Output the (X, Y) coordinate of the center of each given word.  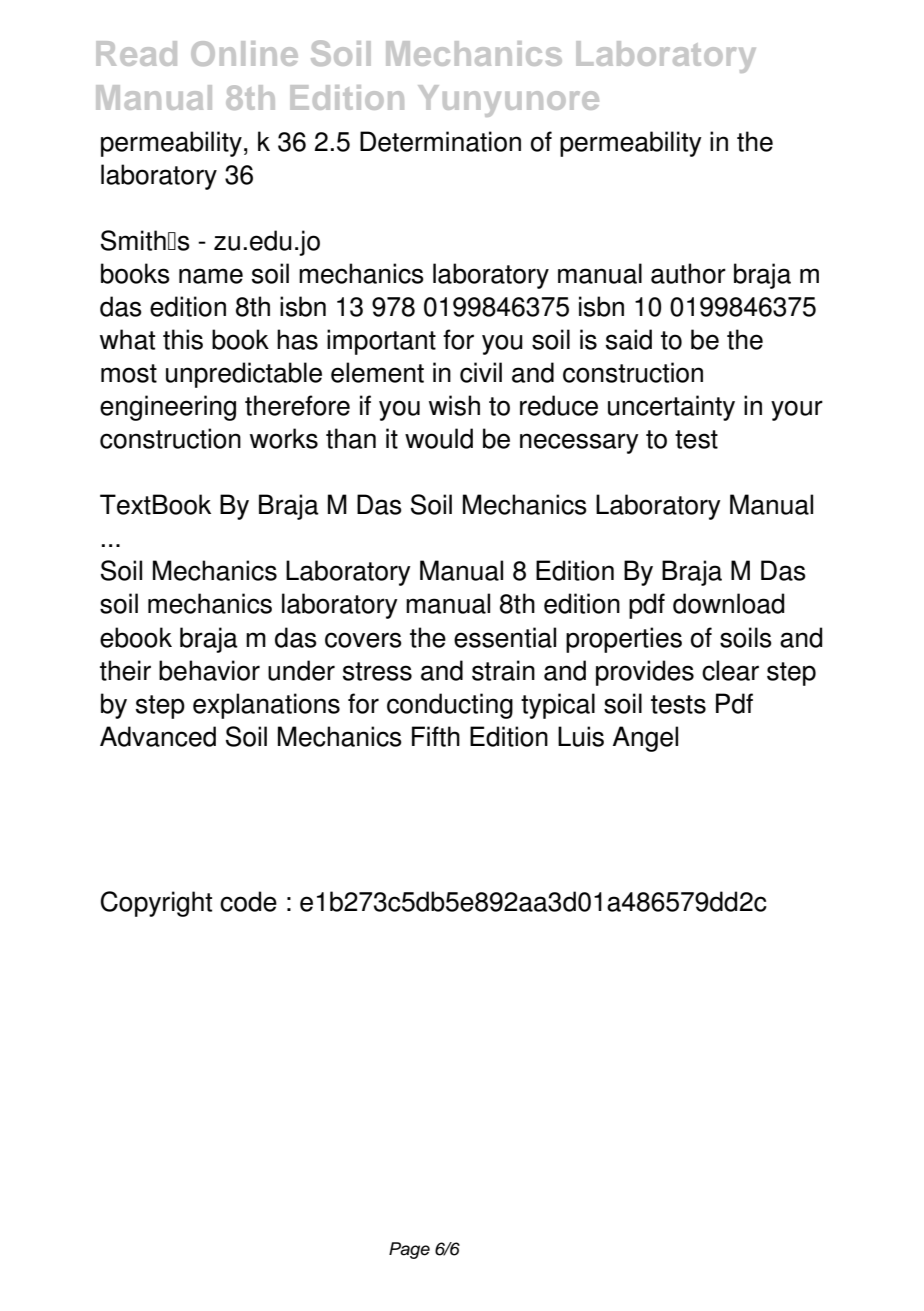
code (248, 901)
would (439, 438)
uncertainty (671, 408)
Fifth (436, 736)
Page (409, 1250)
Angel (645, 739)
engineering (168, 408)
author (688, 273)
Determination (440, 141)
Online (244, 53)
